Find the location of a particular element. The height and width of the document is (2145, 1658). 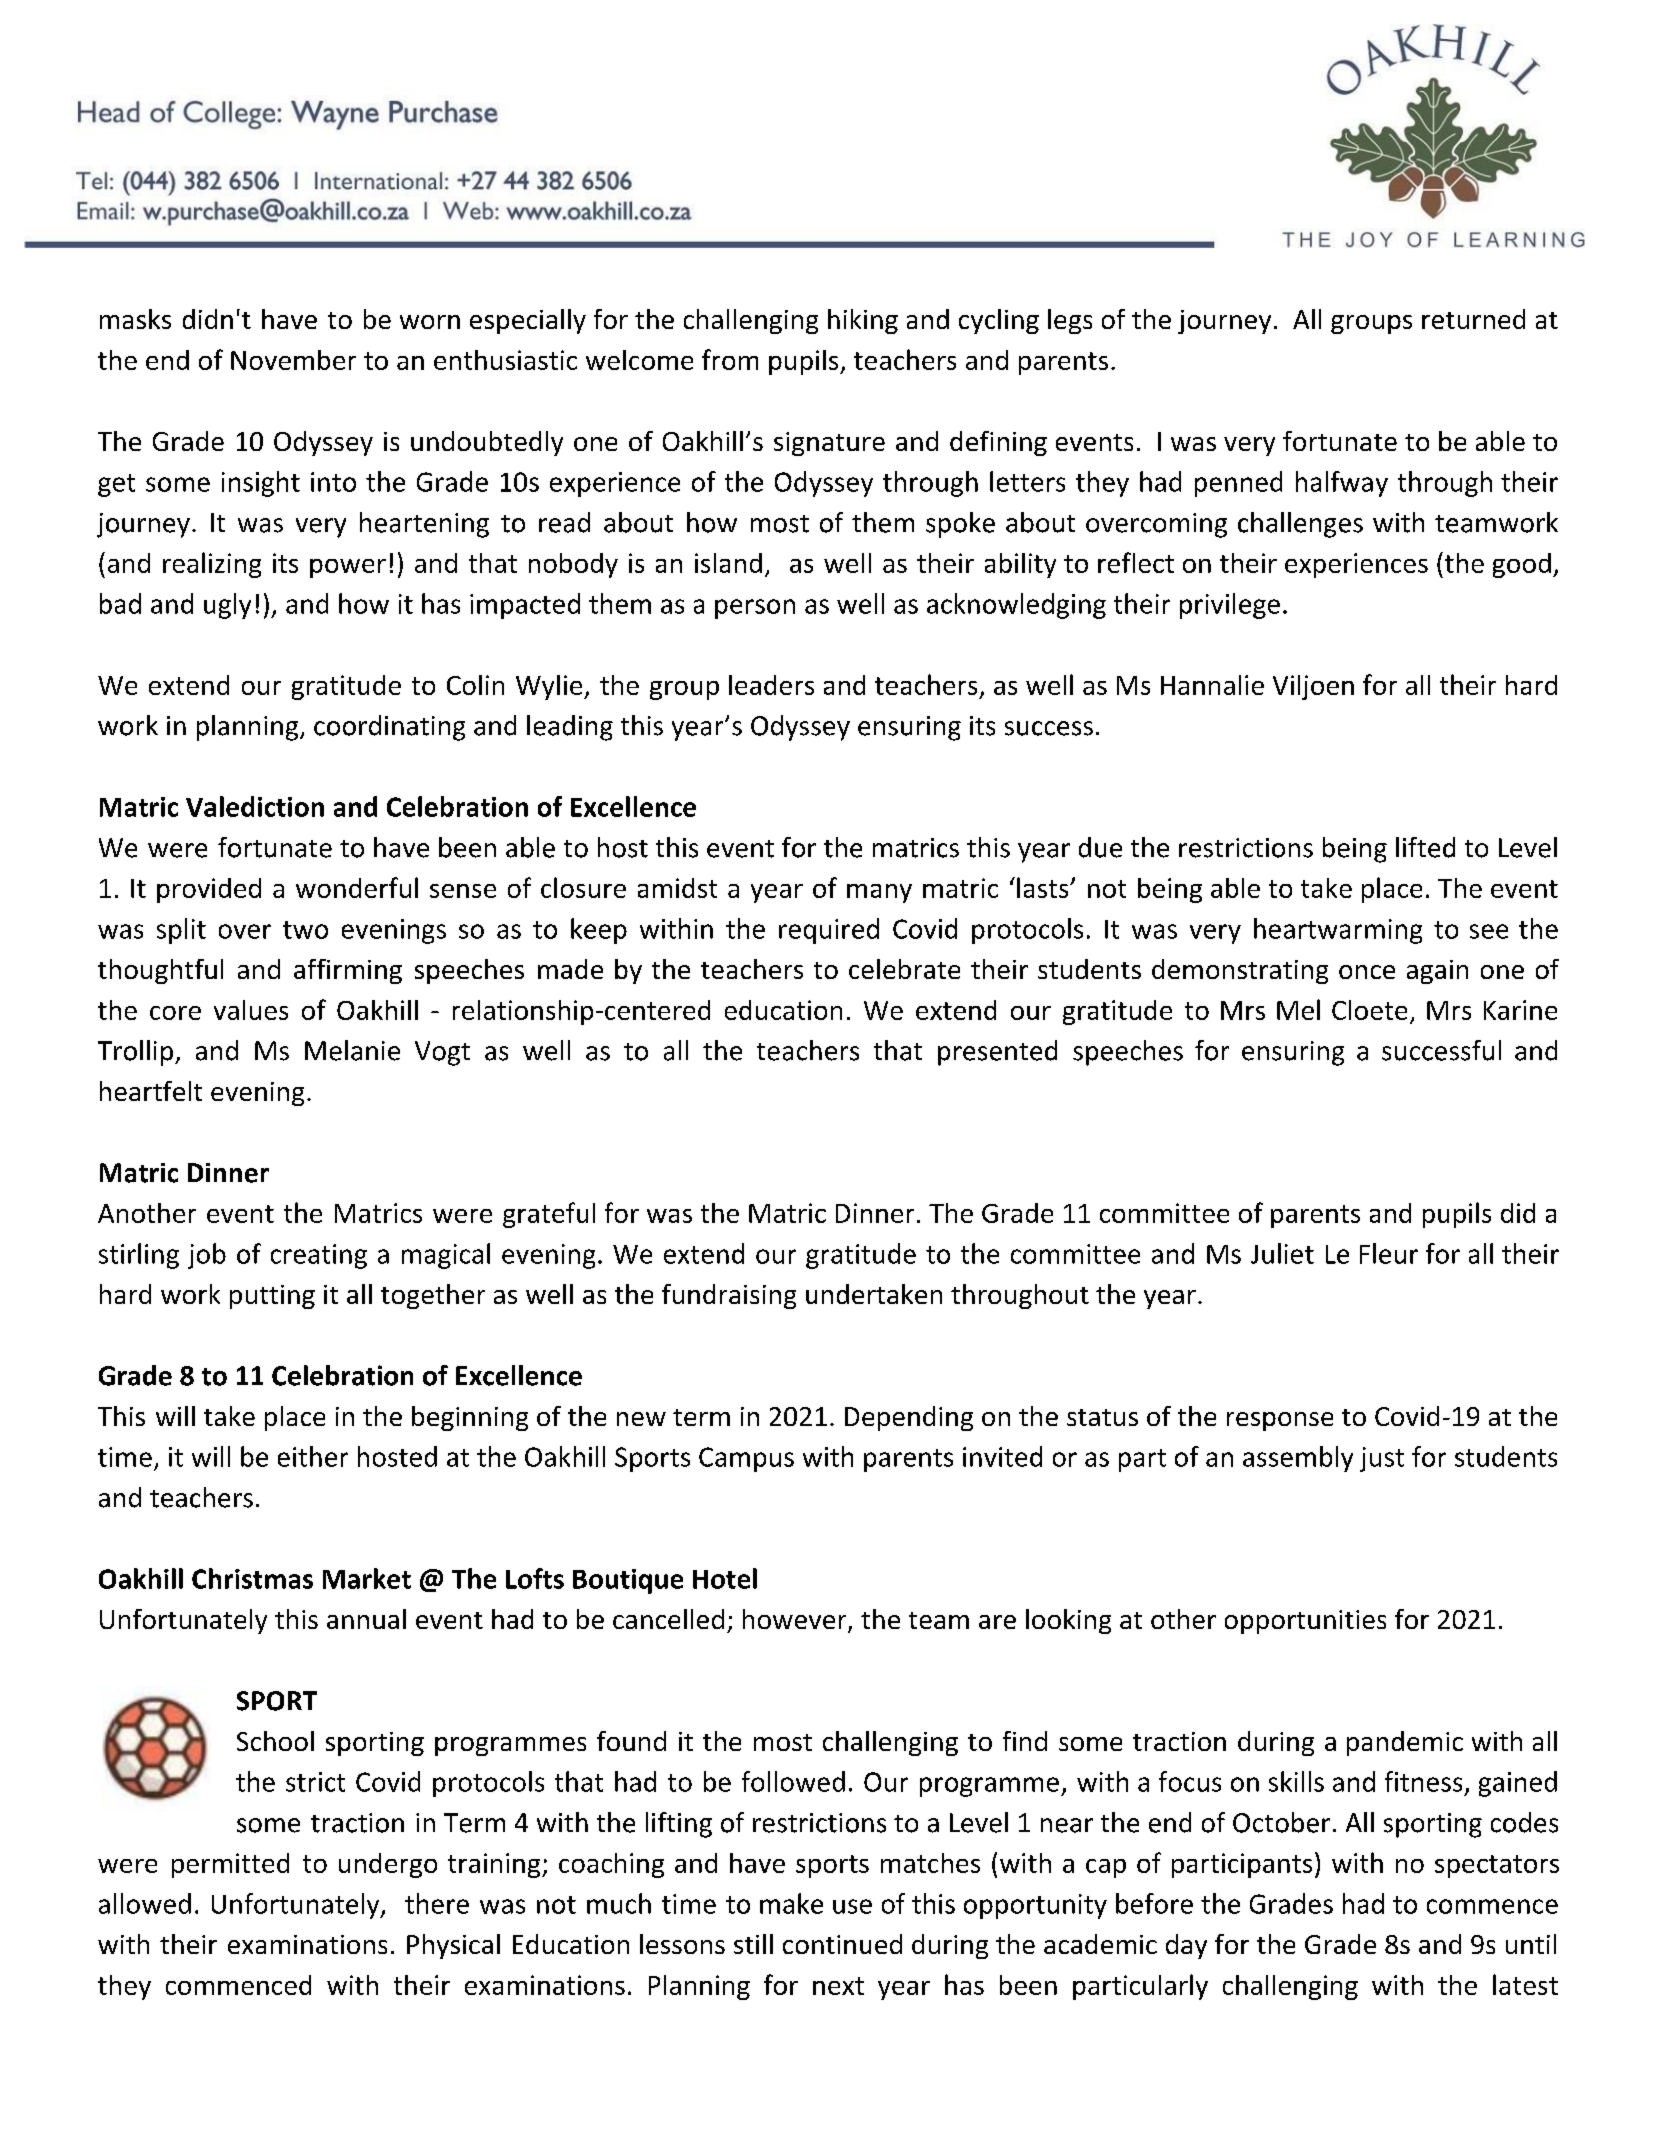

opportunities is located at coordinates (1305, 1622).
